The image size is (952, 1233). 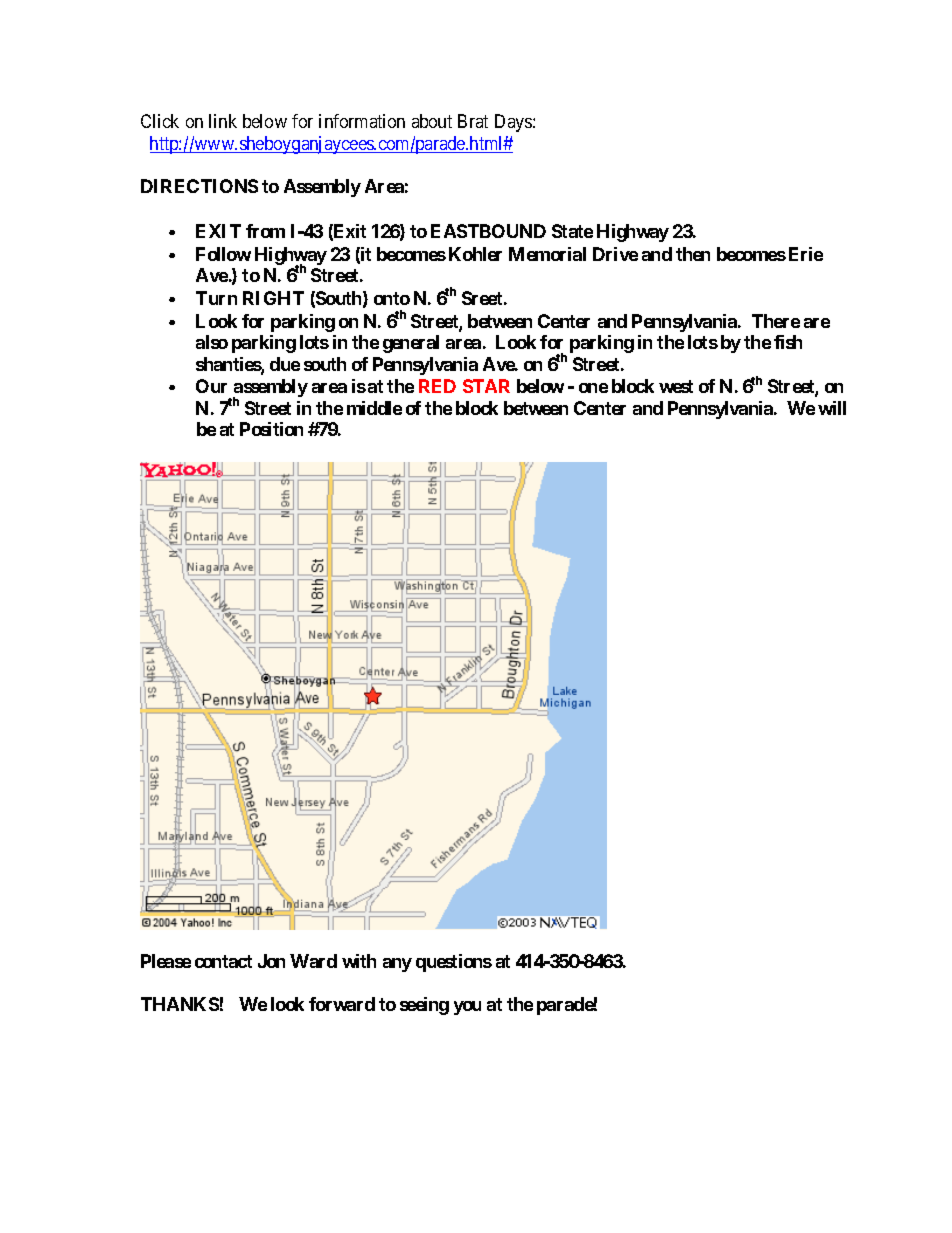 What do you see at coordinates (514, 123) in the screenshot?
I see `Days` at bounding box center [514, 123].
